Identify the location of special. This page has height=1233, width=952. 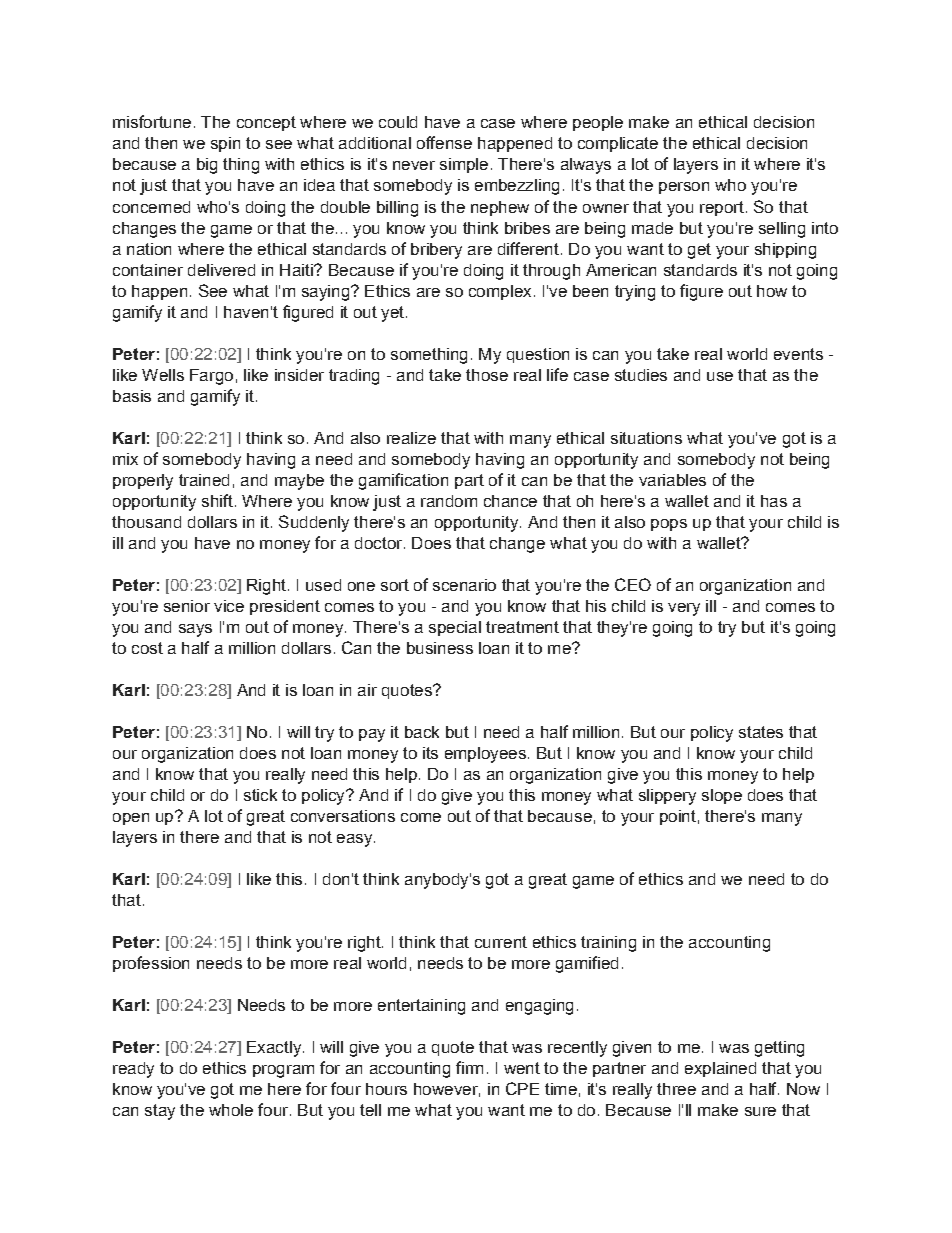
(455, 628).
